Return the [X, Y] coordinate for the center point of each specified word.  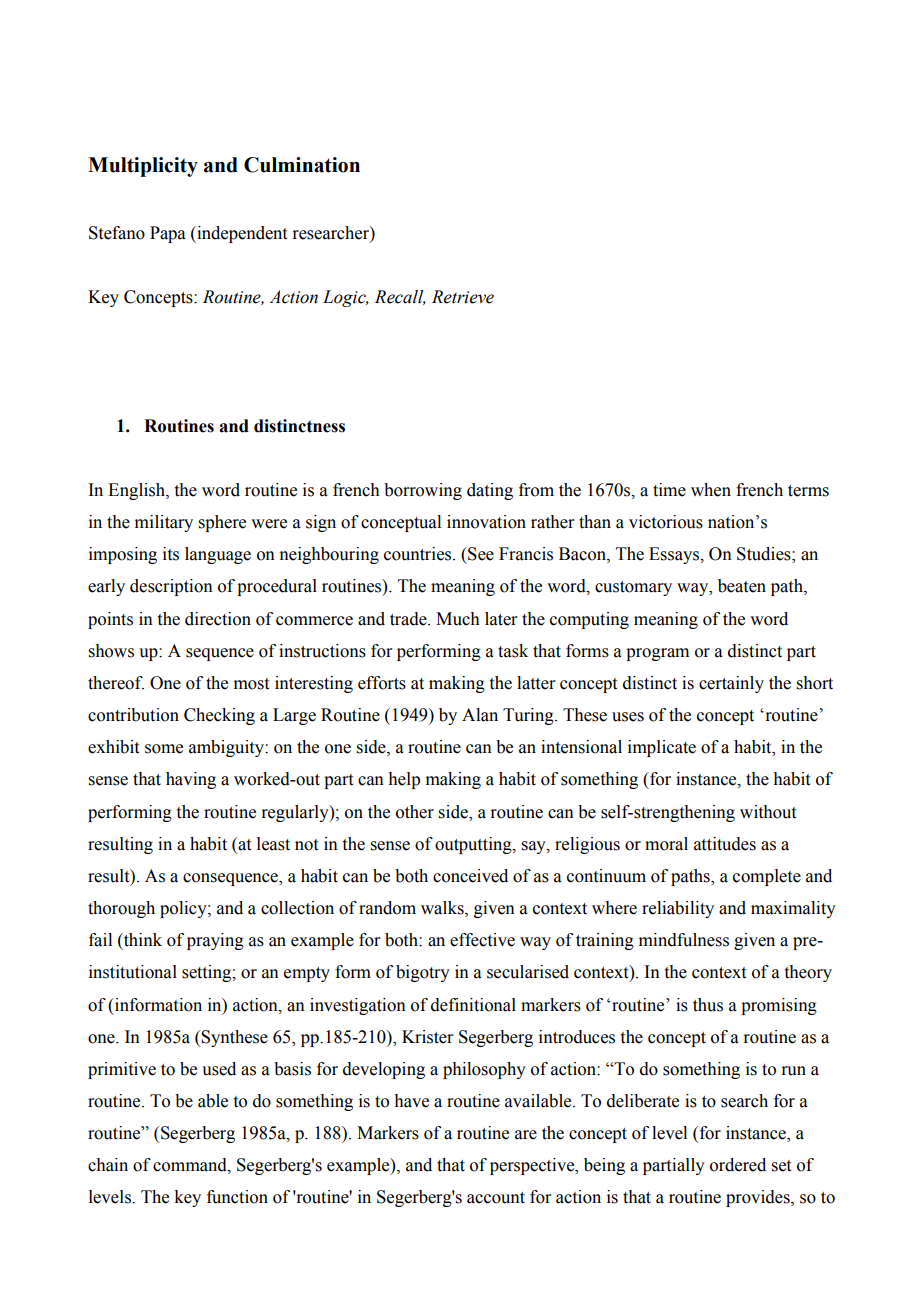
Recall [400, 297]
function [237, 1197]
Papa [168, 234]
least [273, 844]
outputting [474, 845]
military [164, 523]
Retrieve [463, 297]
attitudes [725, 844]
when [711, 490]
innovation [486, 522]
